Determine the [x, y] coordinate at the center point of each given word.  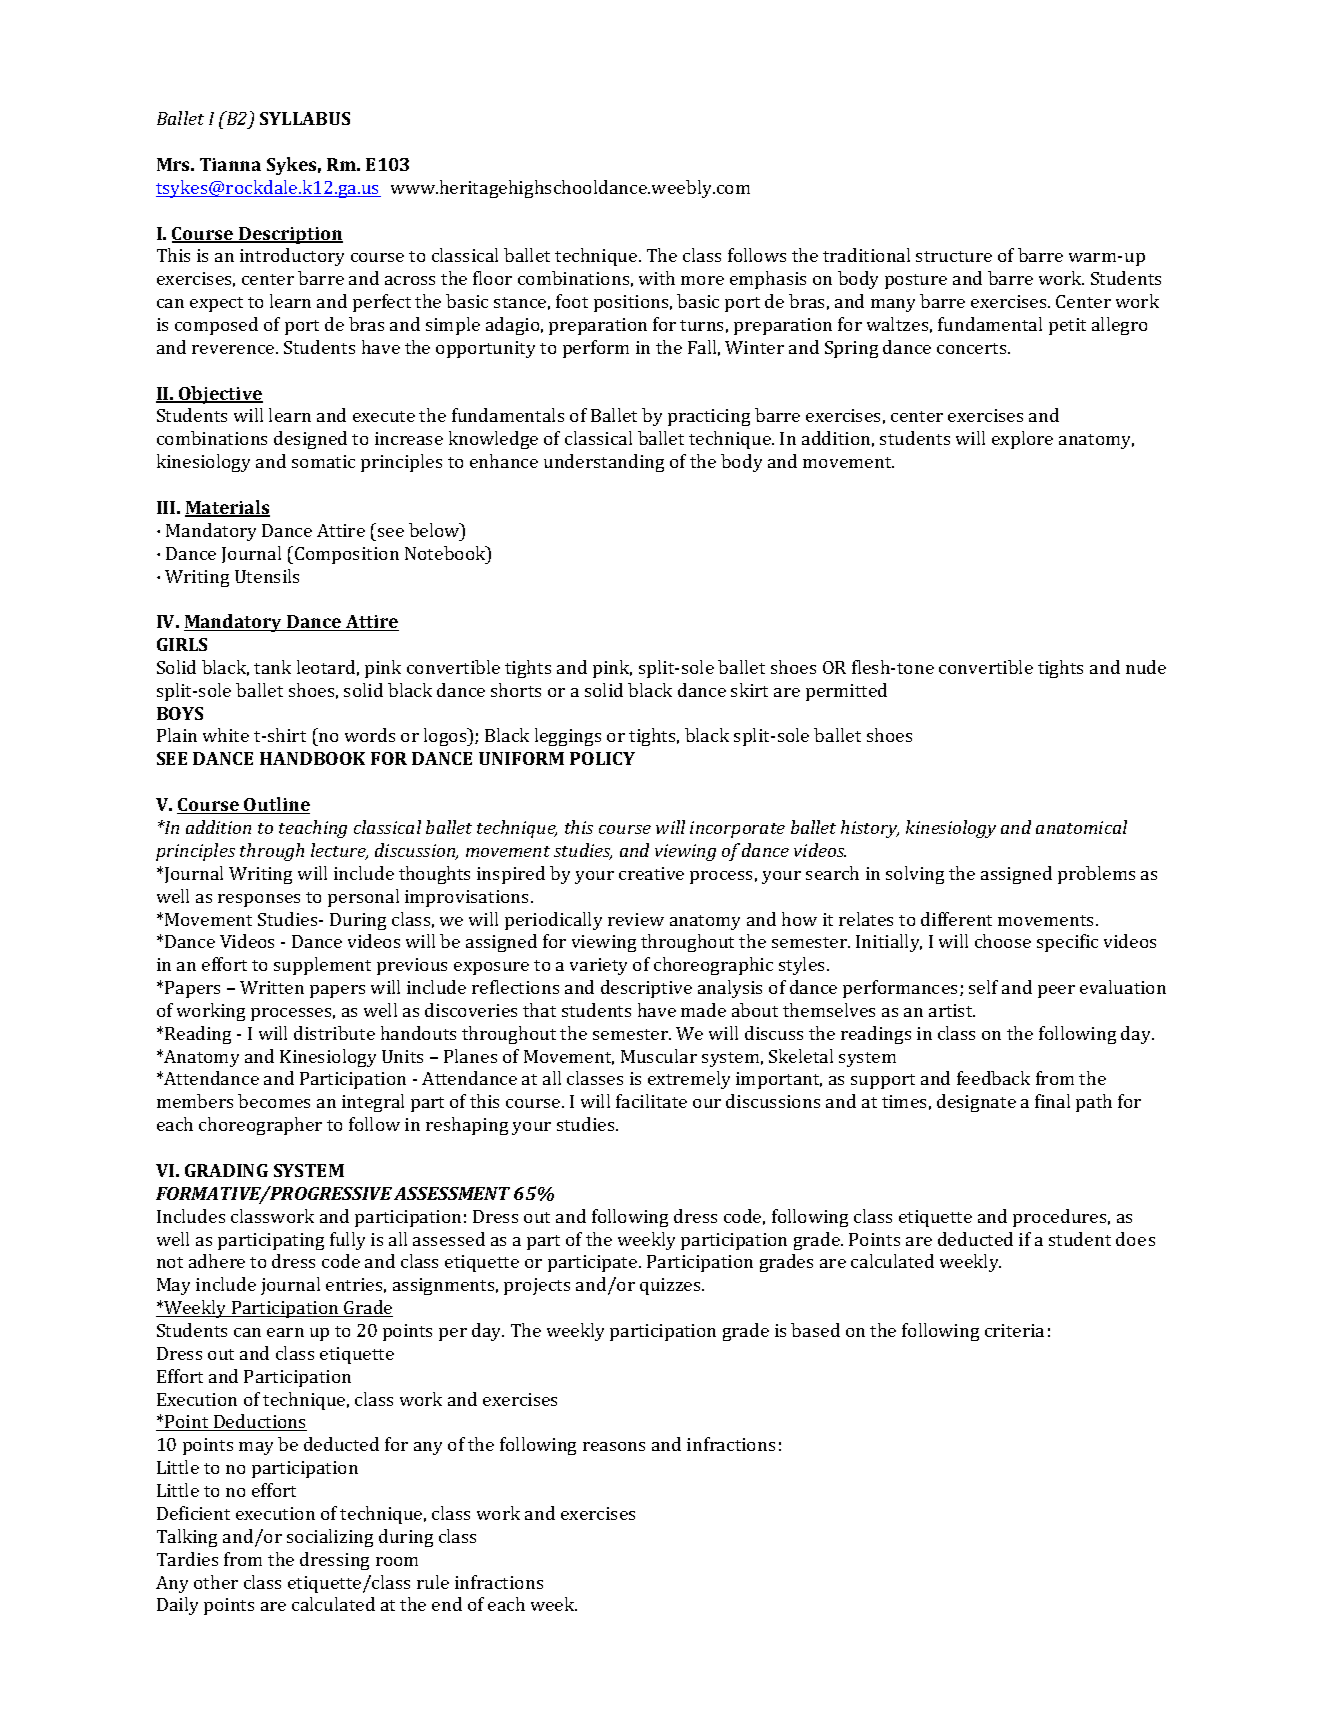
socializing [330, 1538]
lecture [339, 851]
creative [651, 873]
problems [1096, 875]
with [657, 278]
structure [954, 256]
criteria [1014, 1330]
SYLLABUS [305, 118]
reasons [614, 1446]
